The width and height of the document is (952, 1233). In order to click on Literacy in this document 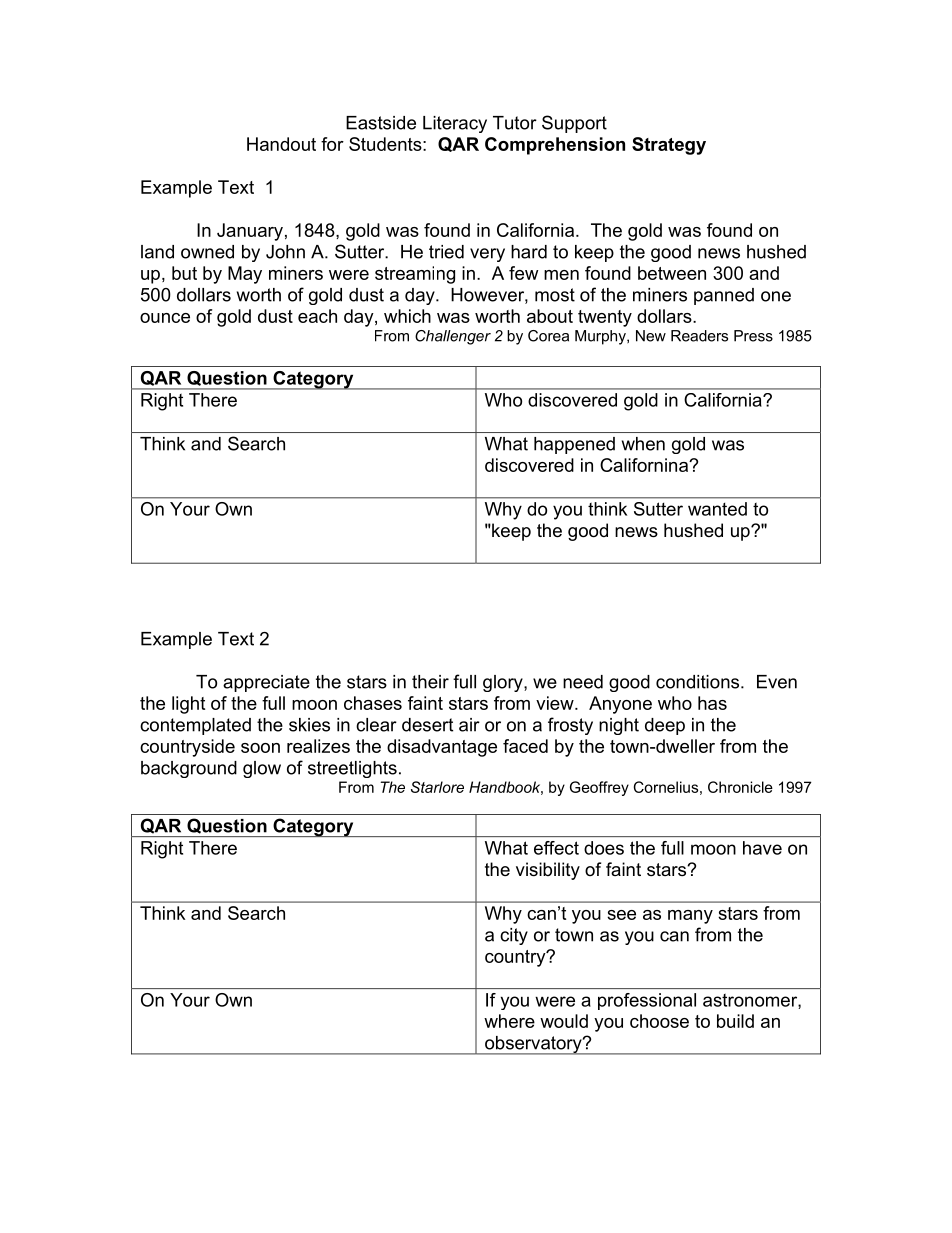, I will do `click(455, 124)`.
